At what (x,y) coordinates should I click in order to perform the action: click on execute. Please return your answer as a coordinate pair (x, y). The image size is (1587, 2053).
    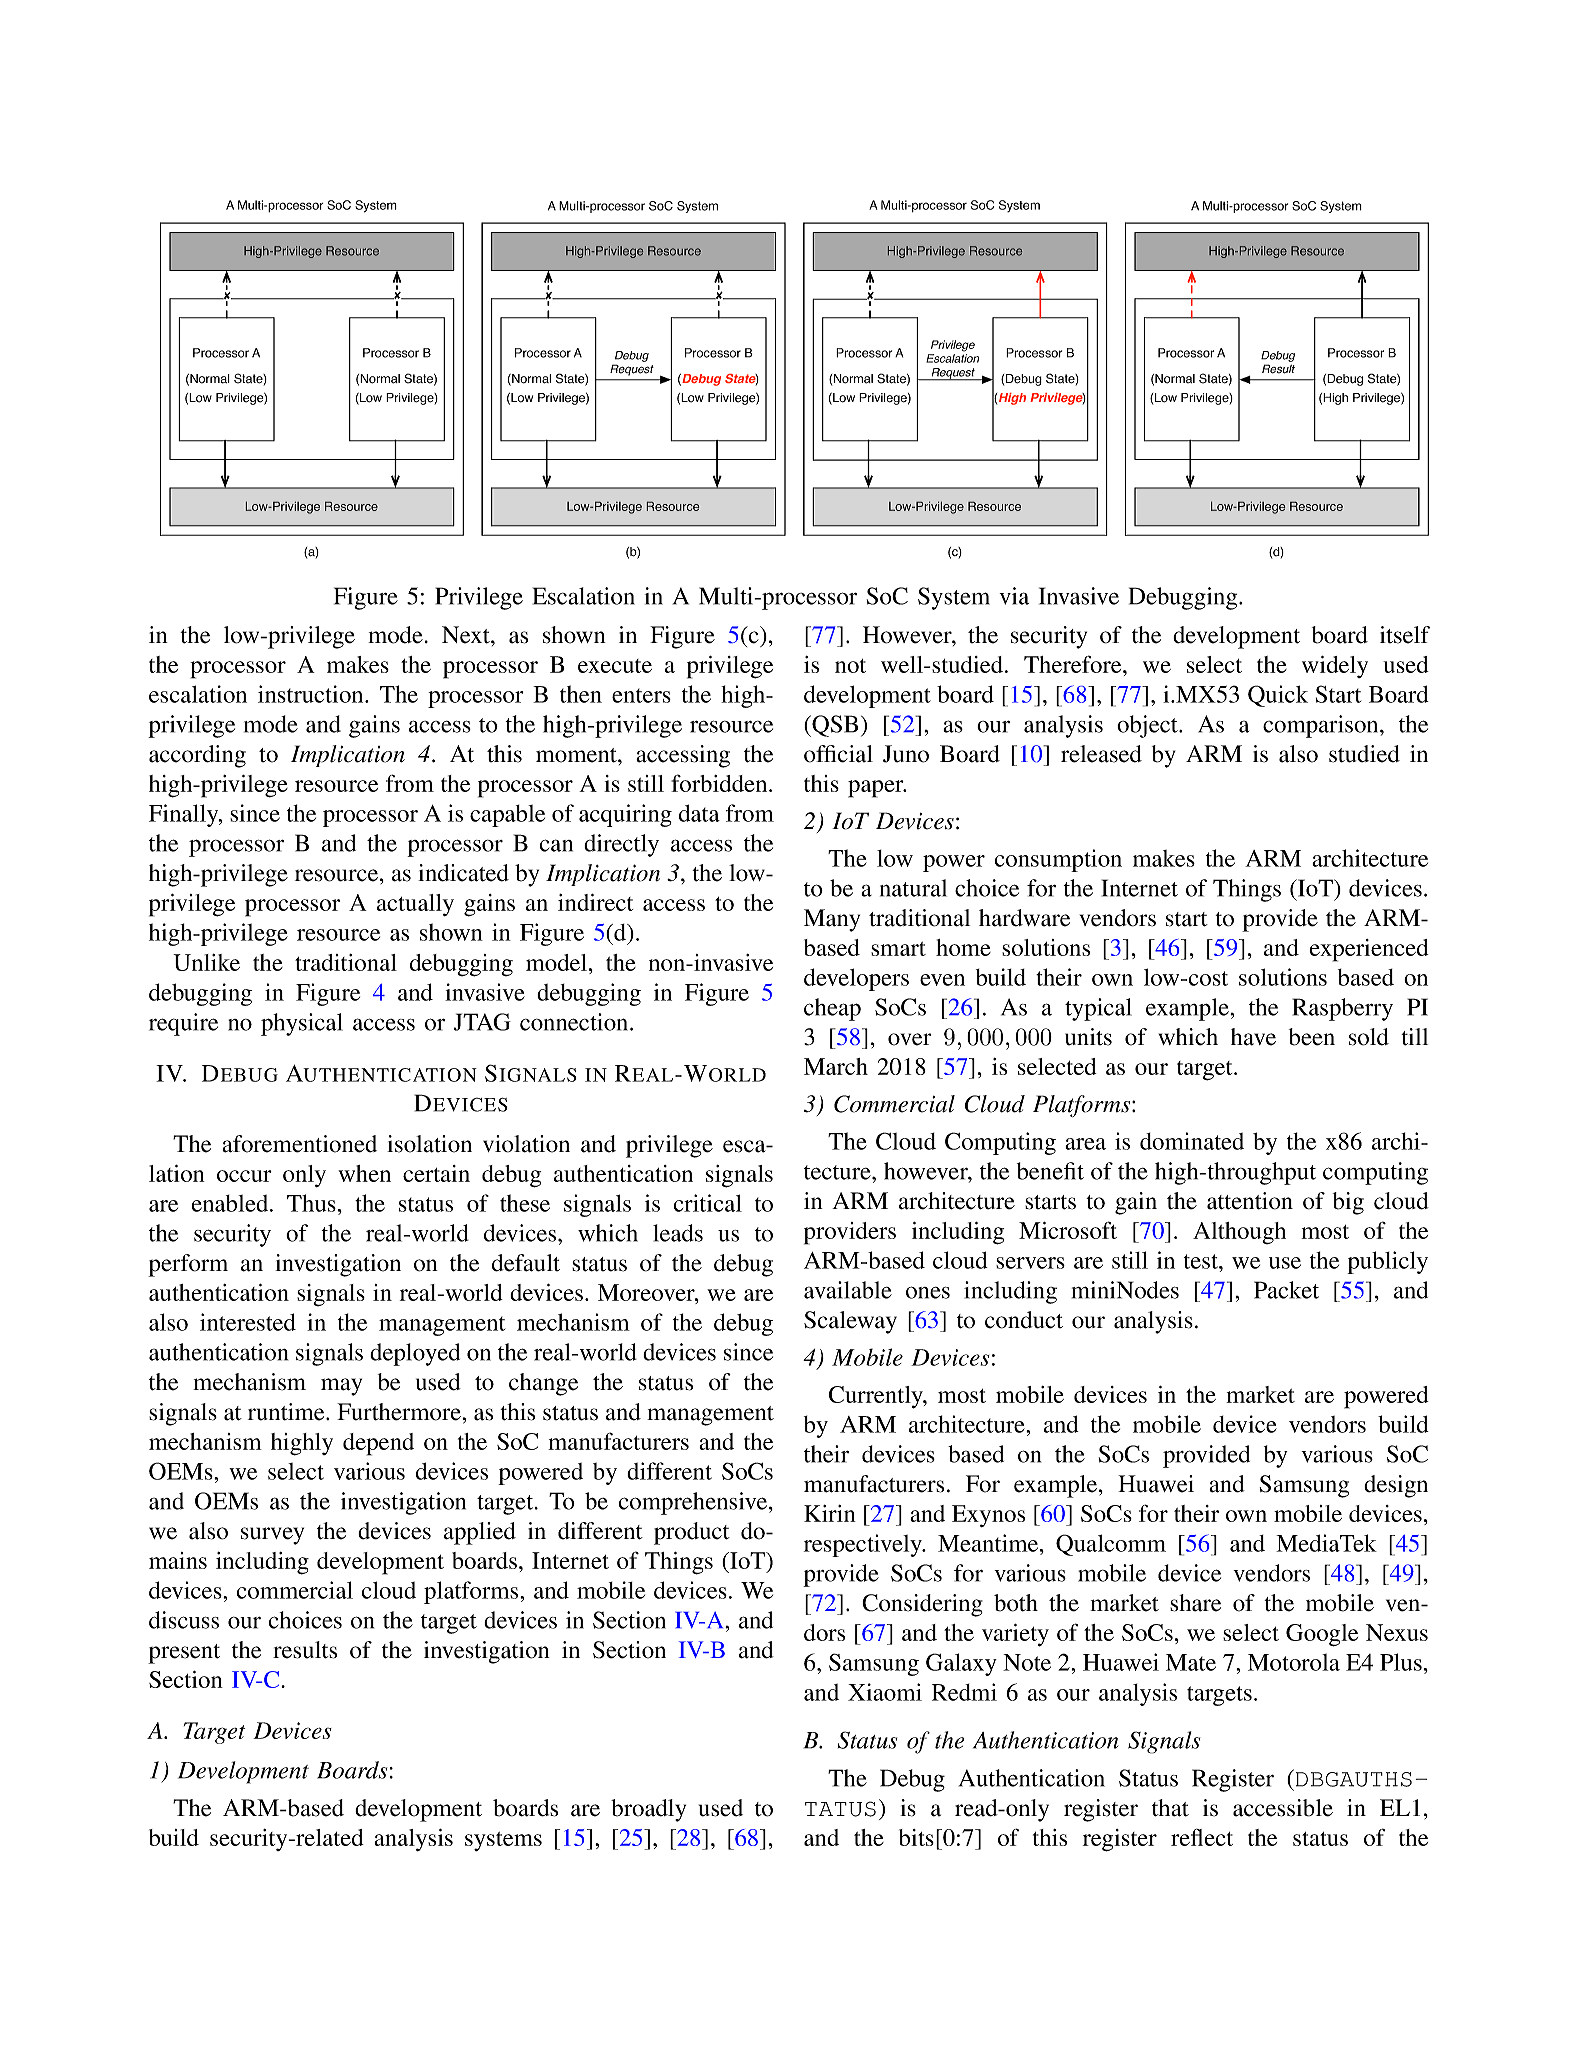
    Looking at the image, I should click on (615, 666).
